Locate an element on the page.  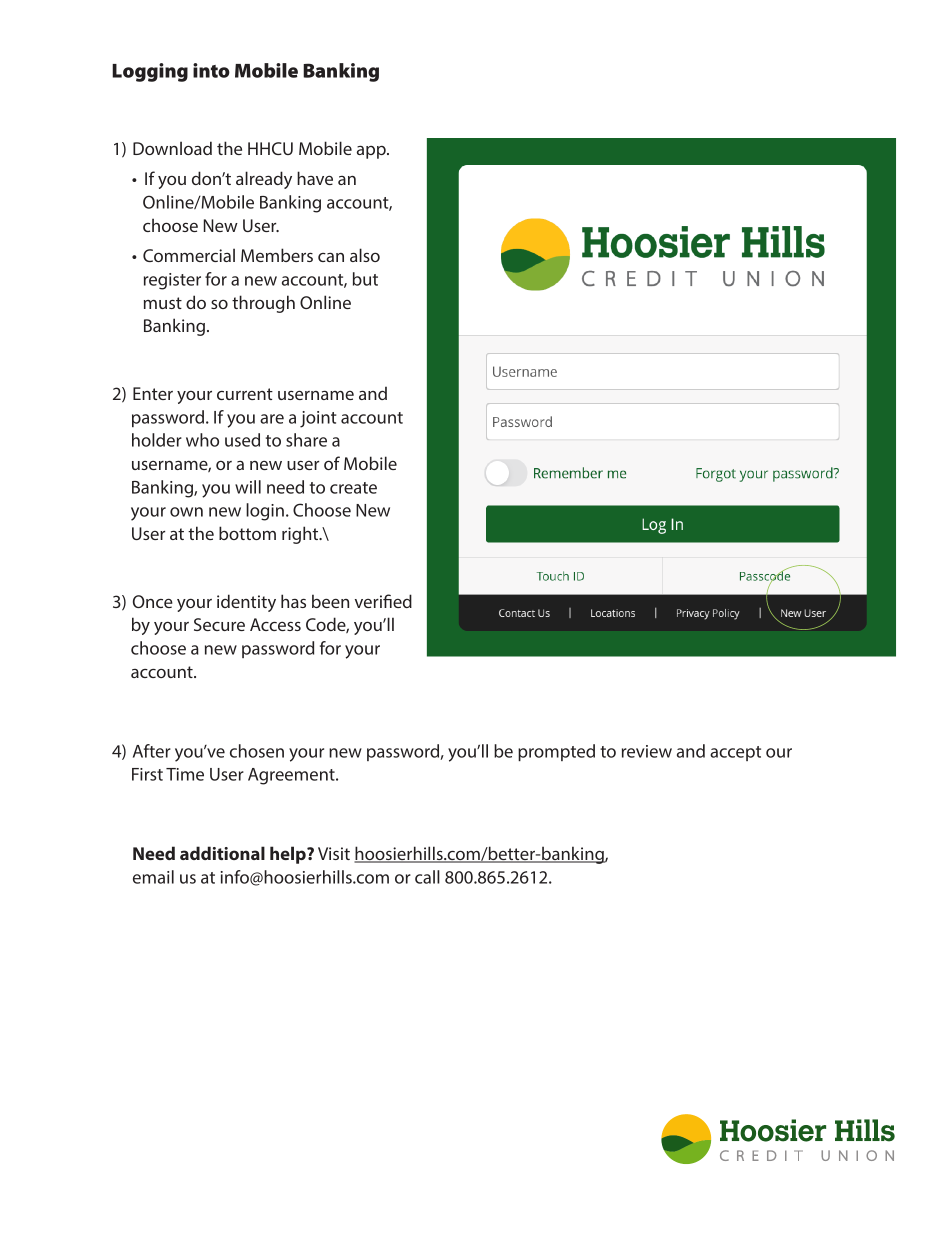
call is located at coordinates (427, 877).
